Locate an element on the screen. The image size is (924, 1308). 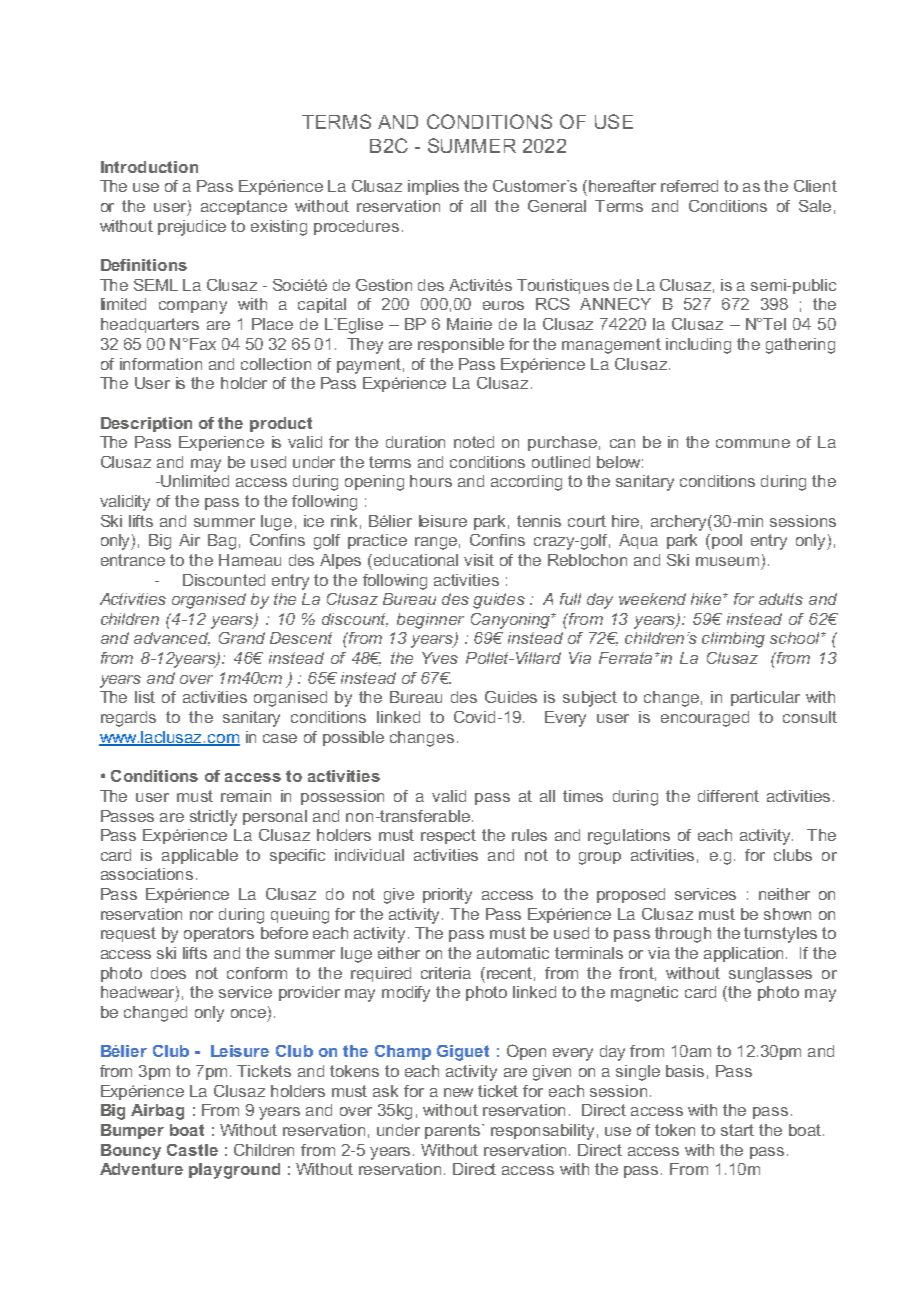
Description is located at coordinates (146, 424).
